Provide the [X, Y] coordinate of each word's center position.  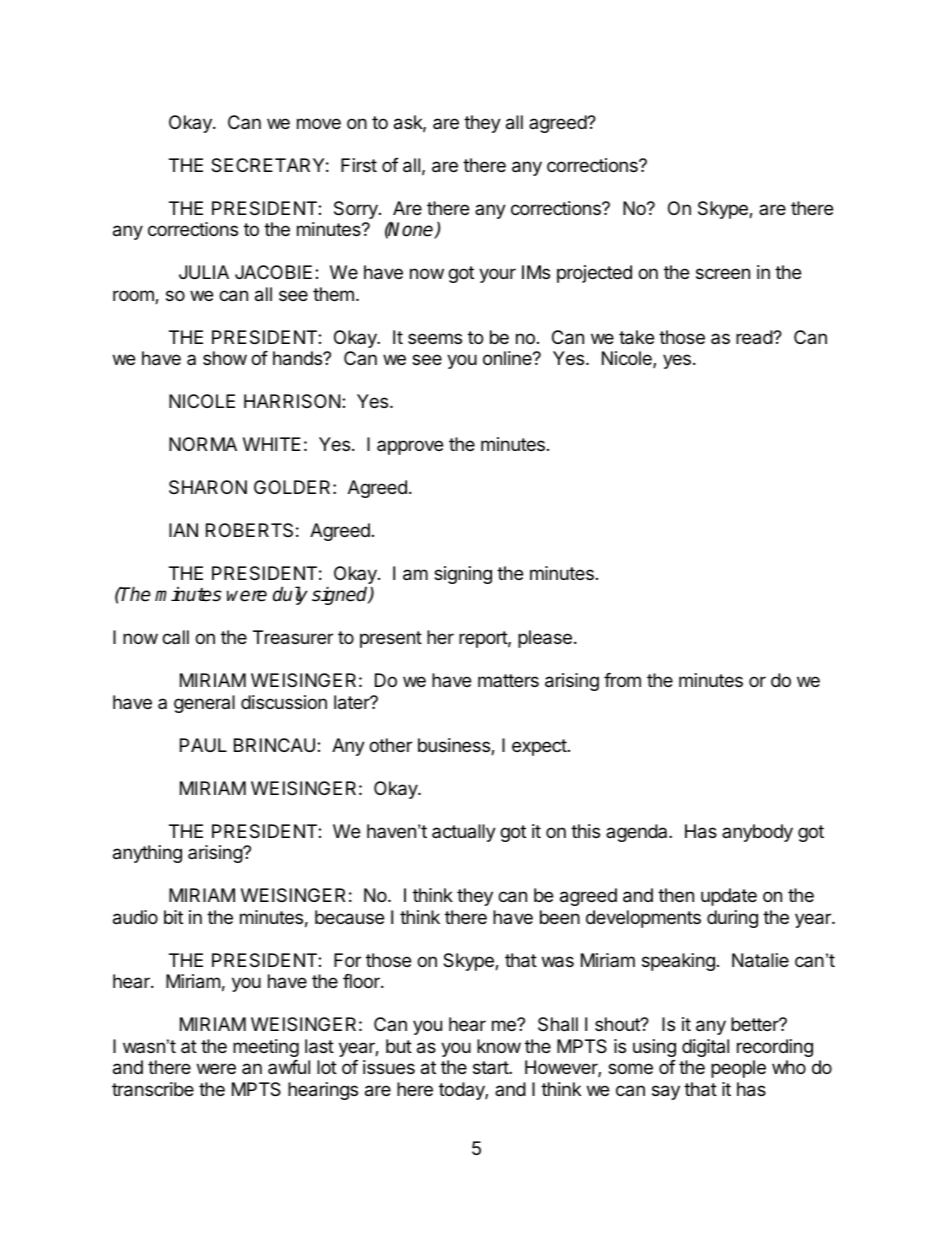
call [175, 637]
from [622, 680]
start [491, 1068]
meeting [266, 1048]
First [359, 165]
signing [463, 575]
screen [723, 273]
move [319, 123]
